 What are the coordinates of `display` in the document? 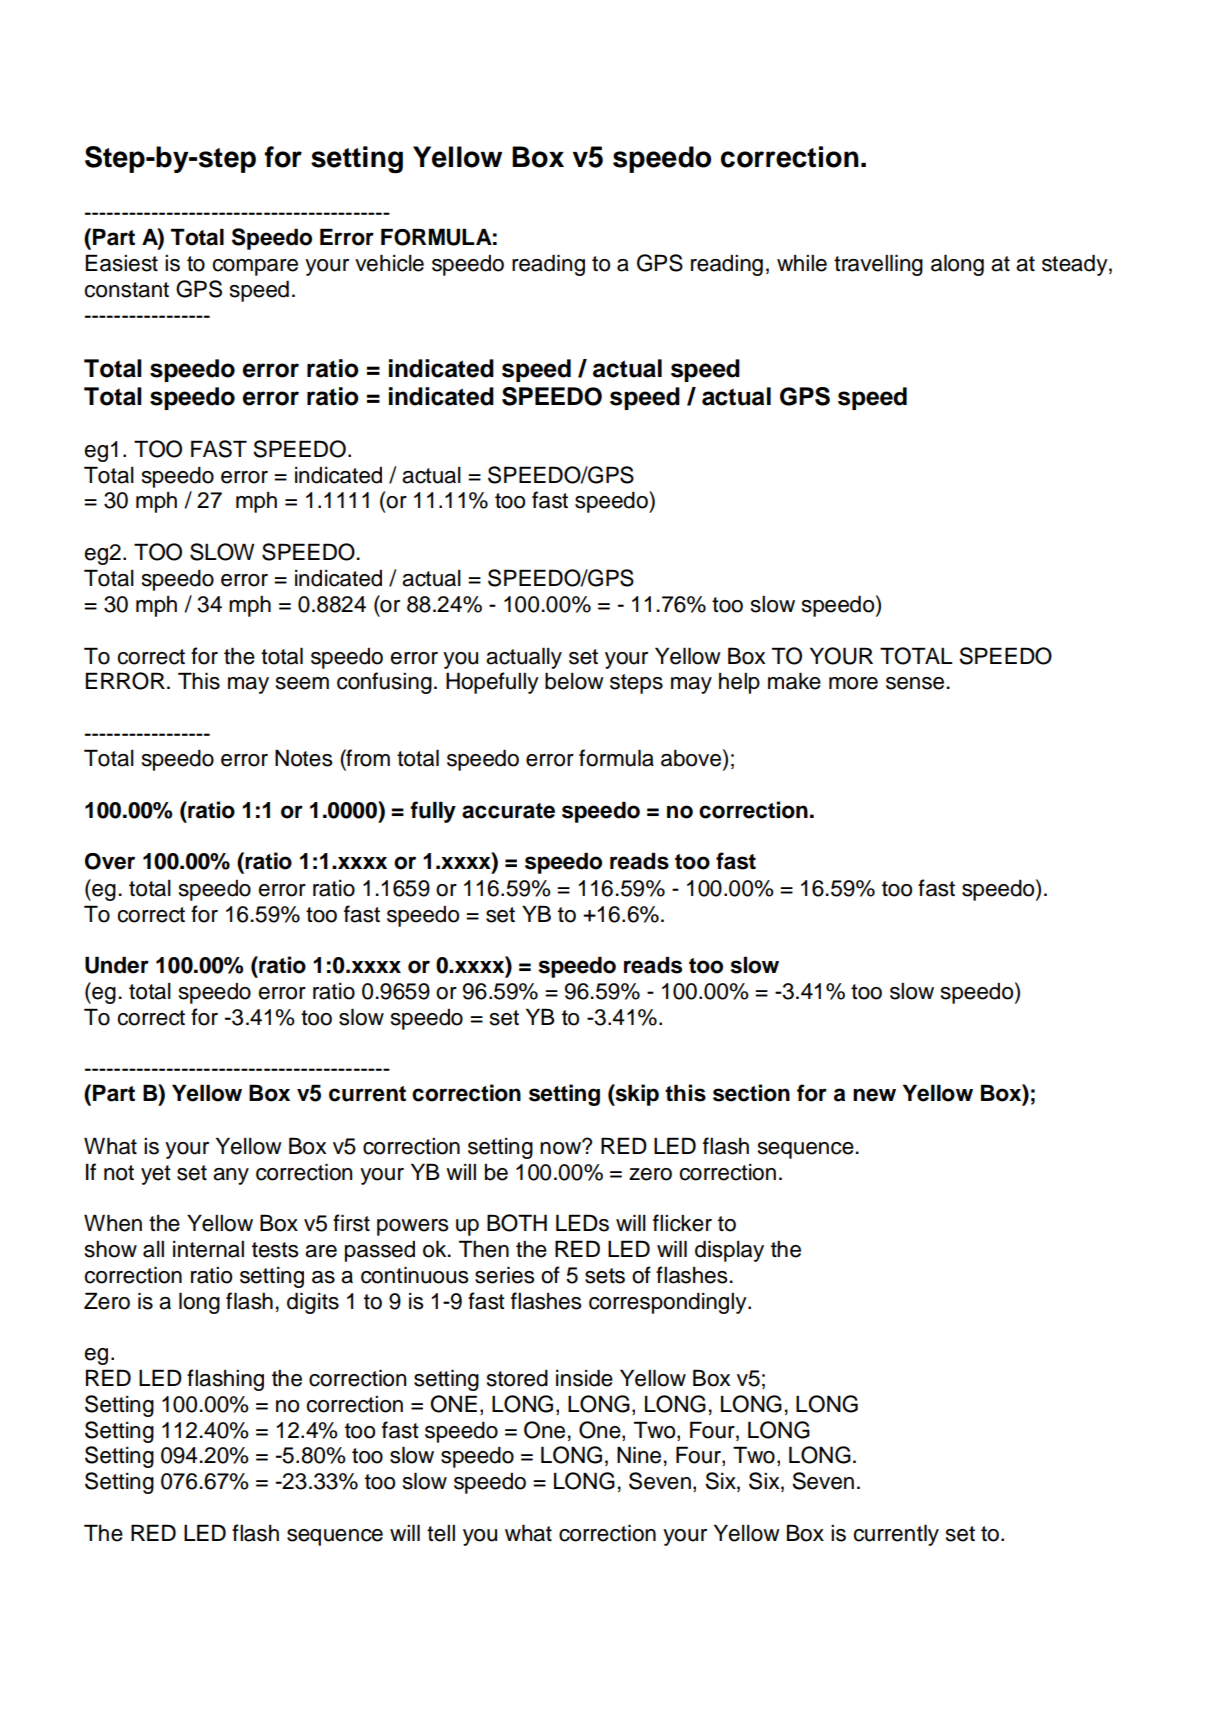 It's located at (729, 1251).
